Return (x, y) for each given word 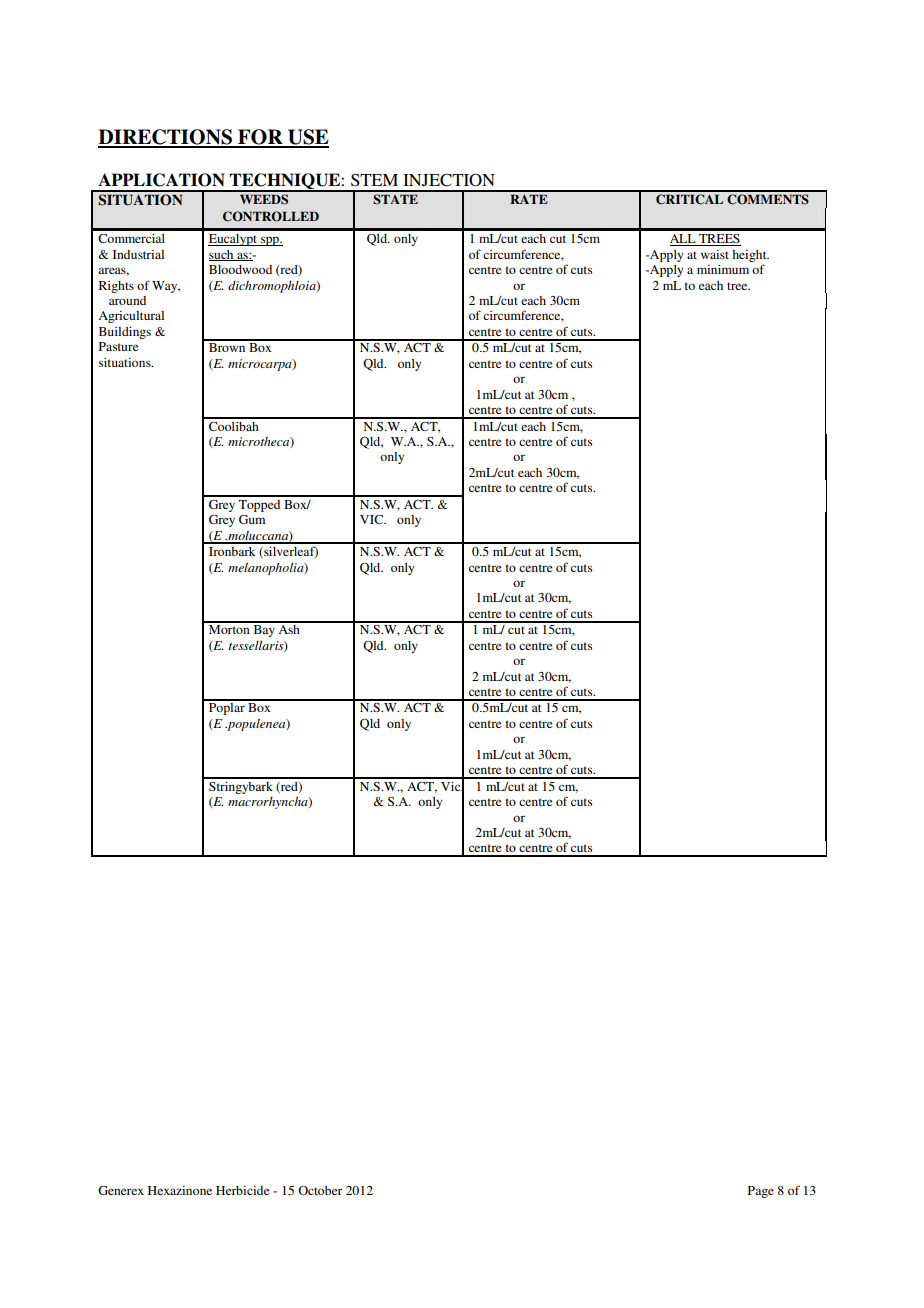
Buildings (125, 333)
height (750, 256)
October (320, 1190)
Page (761, 1192)
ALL (684, 240)
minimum (723, 269)
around (127, 300)
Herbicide (242, 1190)
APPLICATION (161, 180)
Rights (116, 287)
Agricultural (131, 317)
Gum (252, 519)
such (222, 255)
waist (715, 254)
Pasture (118, 346)
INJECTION (449, 180)
